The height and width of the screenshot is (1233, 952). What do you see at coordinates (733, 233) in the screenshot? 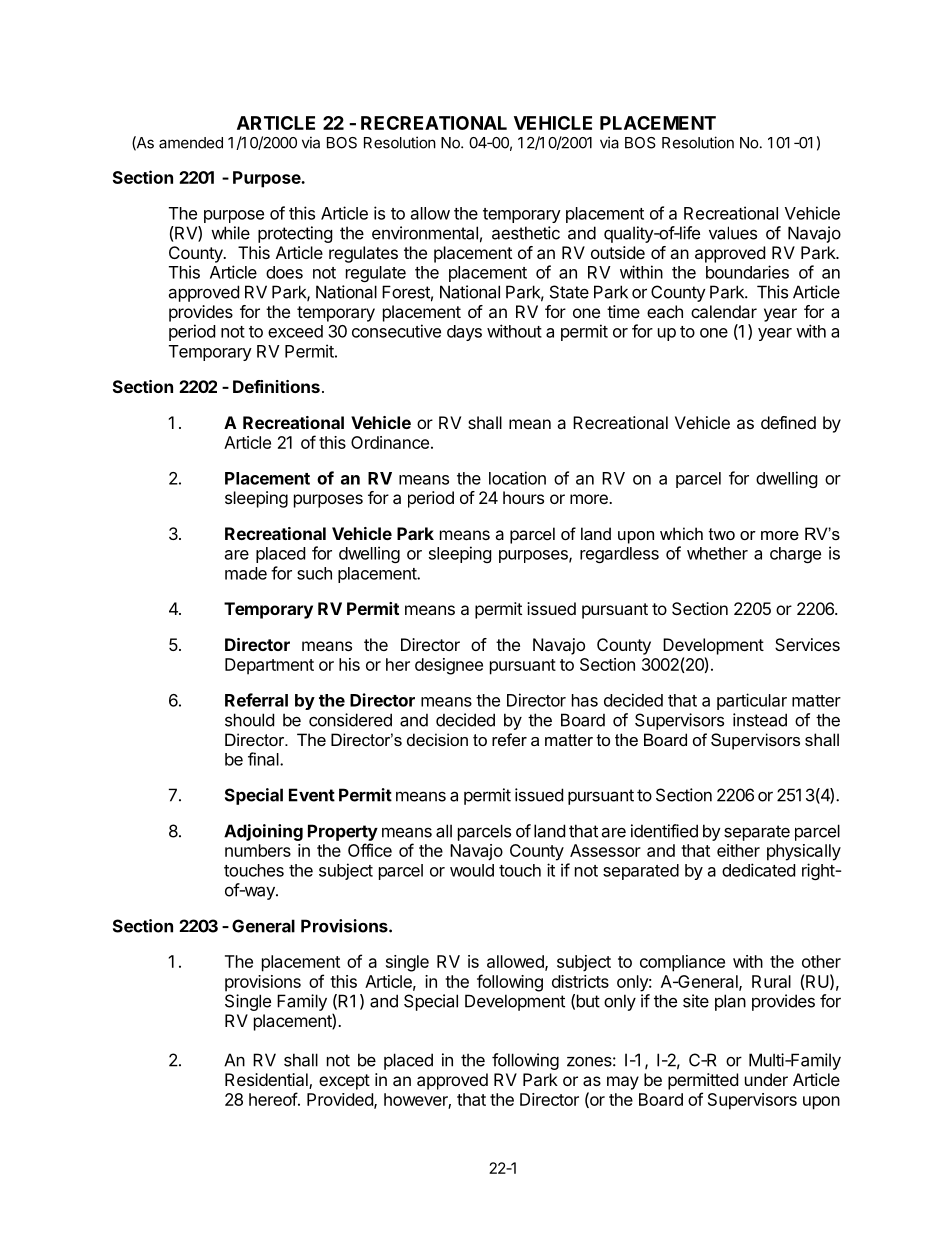
I see `values` at bounding box center [733, 233].
